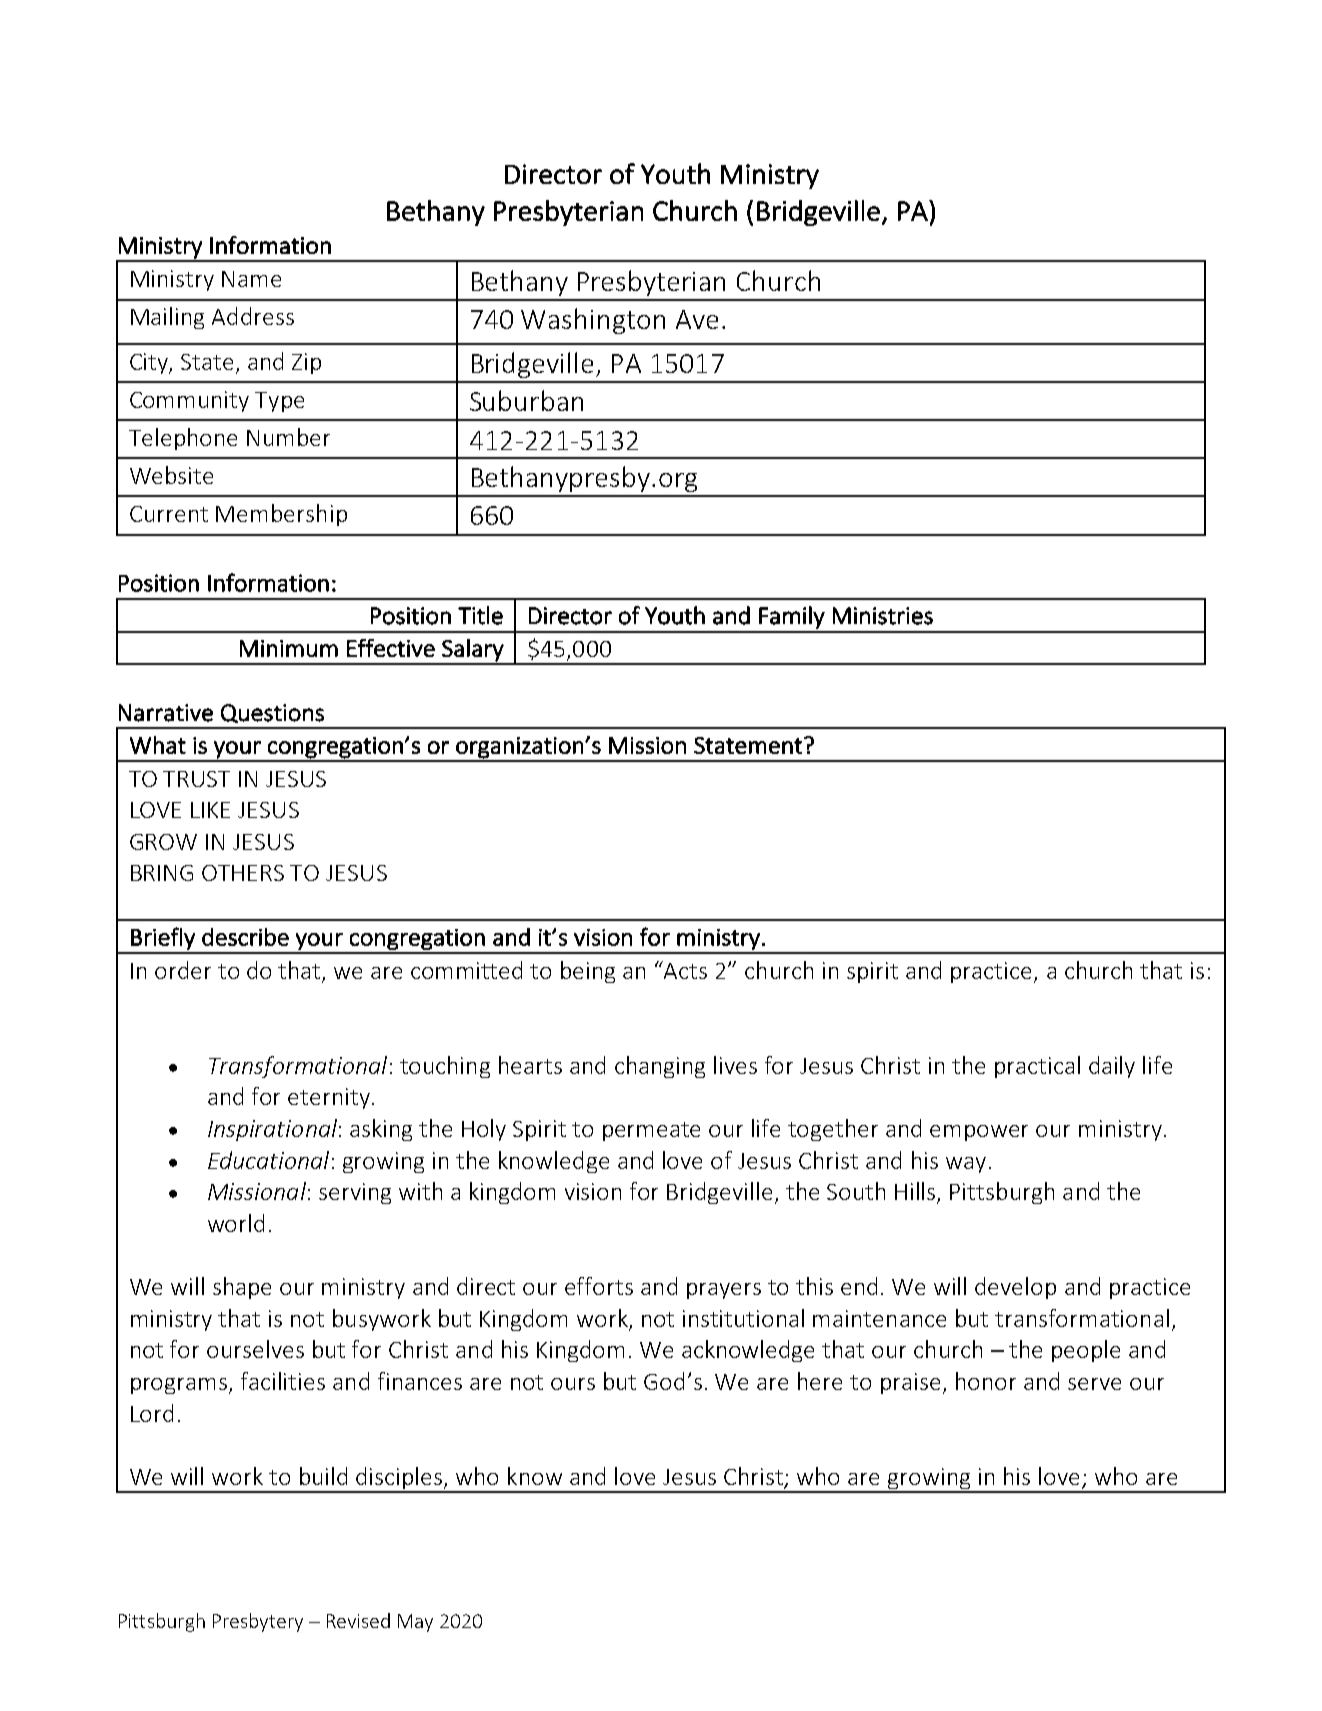 This page has width=1322, height=1711. What do you see at coordinates (697, 319) in the page?
I see `Ave` at bounding box center [697, 319].
